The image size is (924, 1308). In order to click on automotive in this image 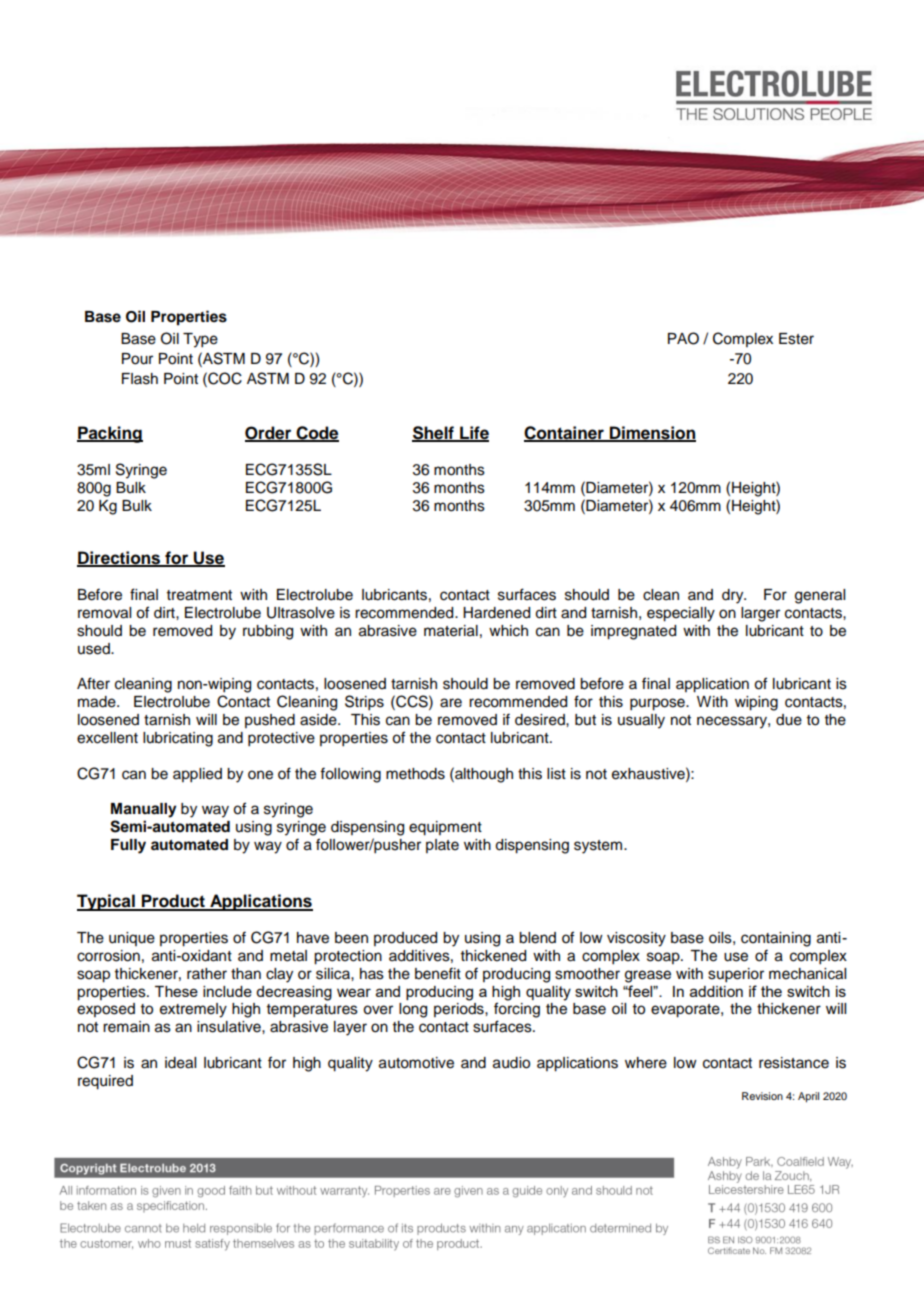, I will do `click(416, 1063)`.
